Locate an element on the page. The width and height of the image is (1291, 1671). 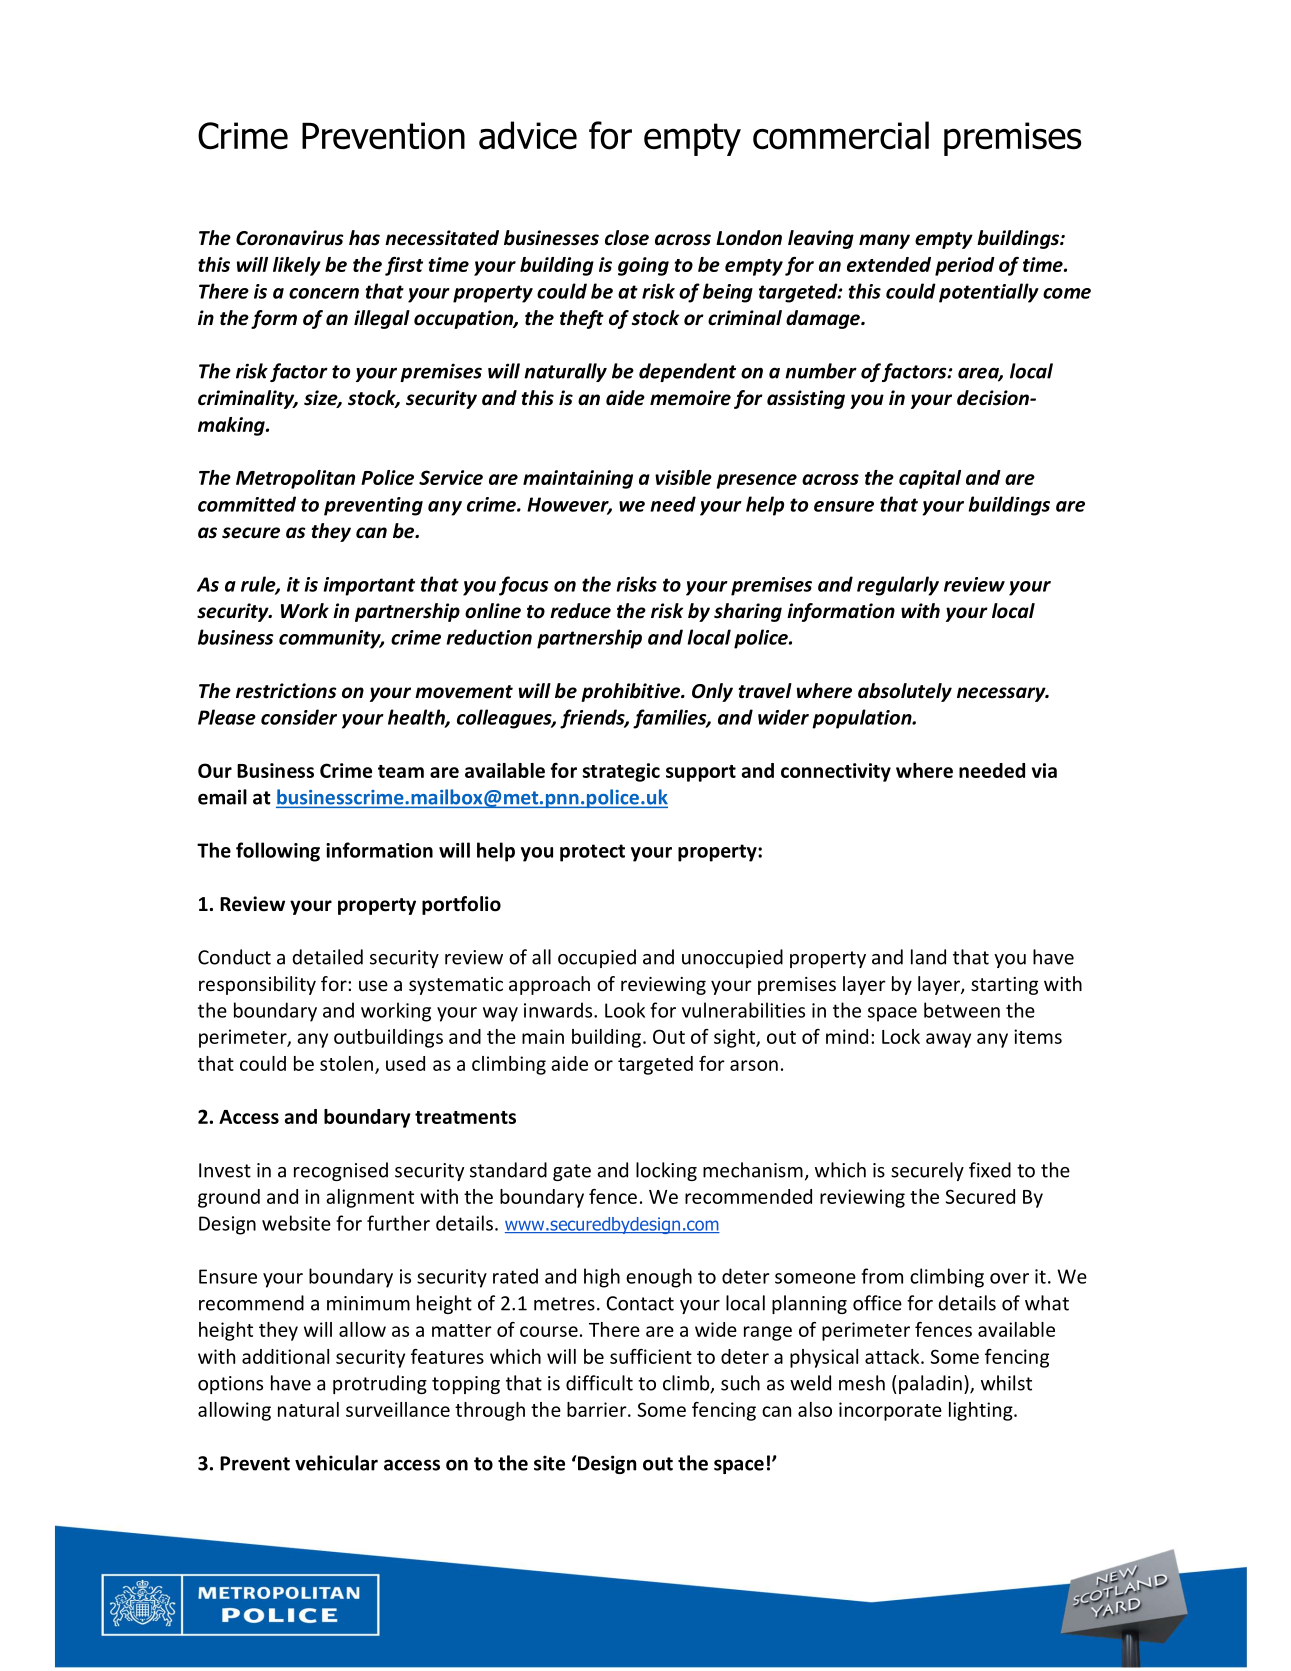
barrier is located at coordinates (598, 1409).
